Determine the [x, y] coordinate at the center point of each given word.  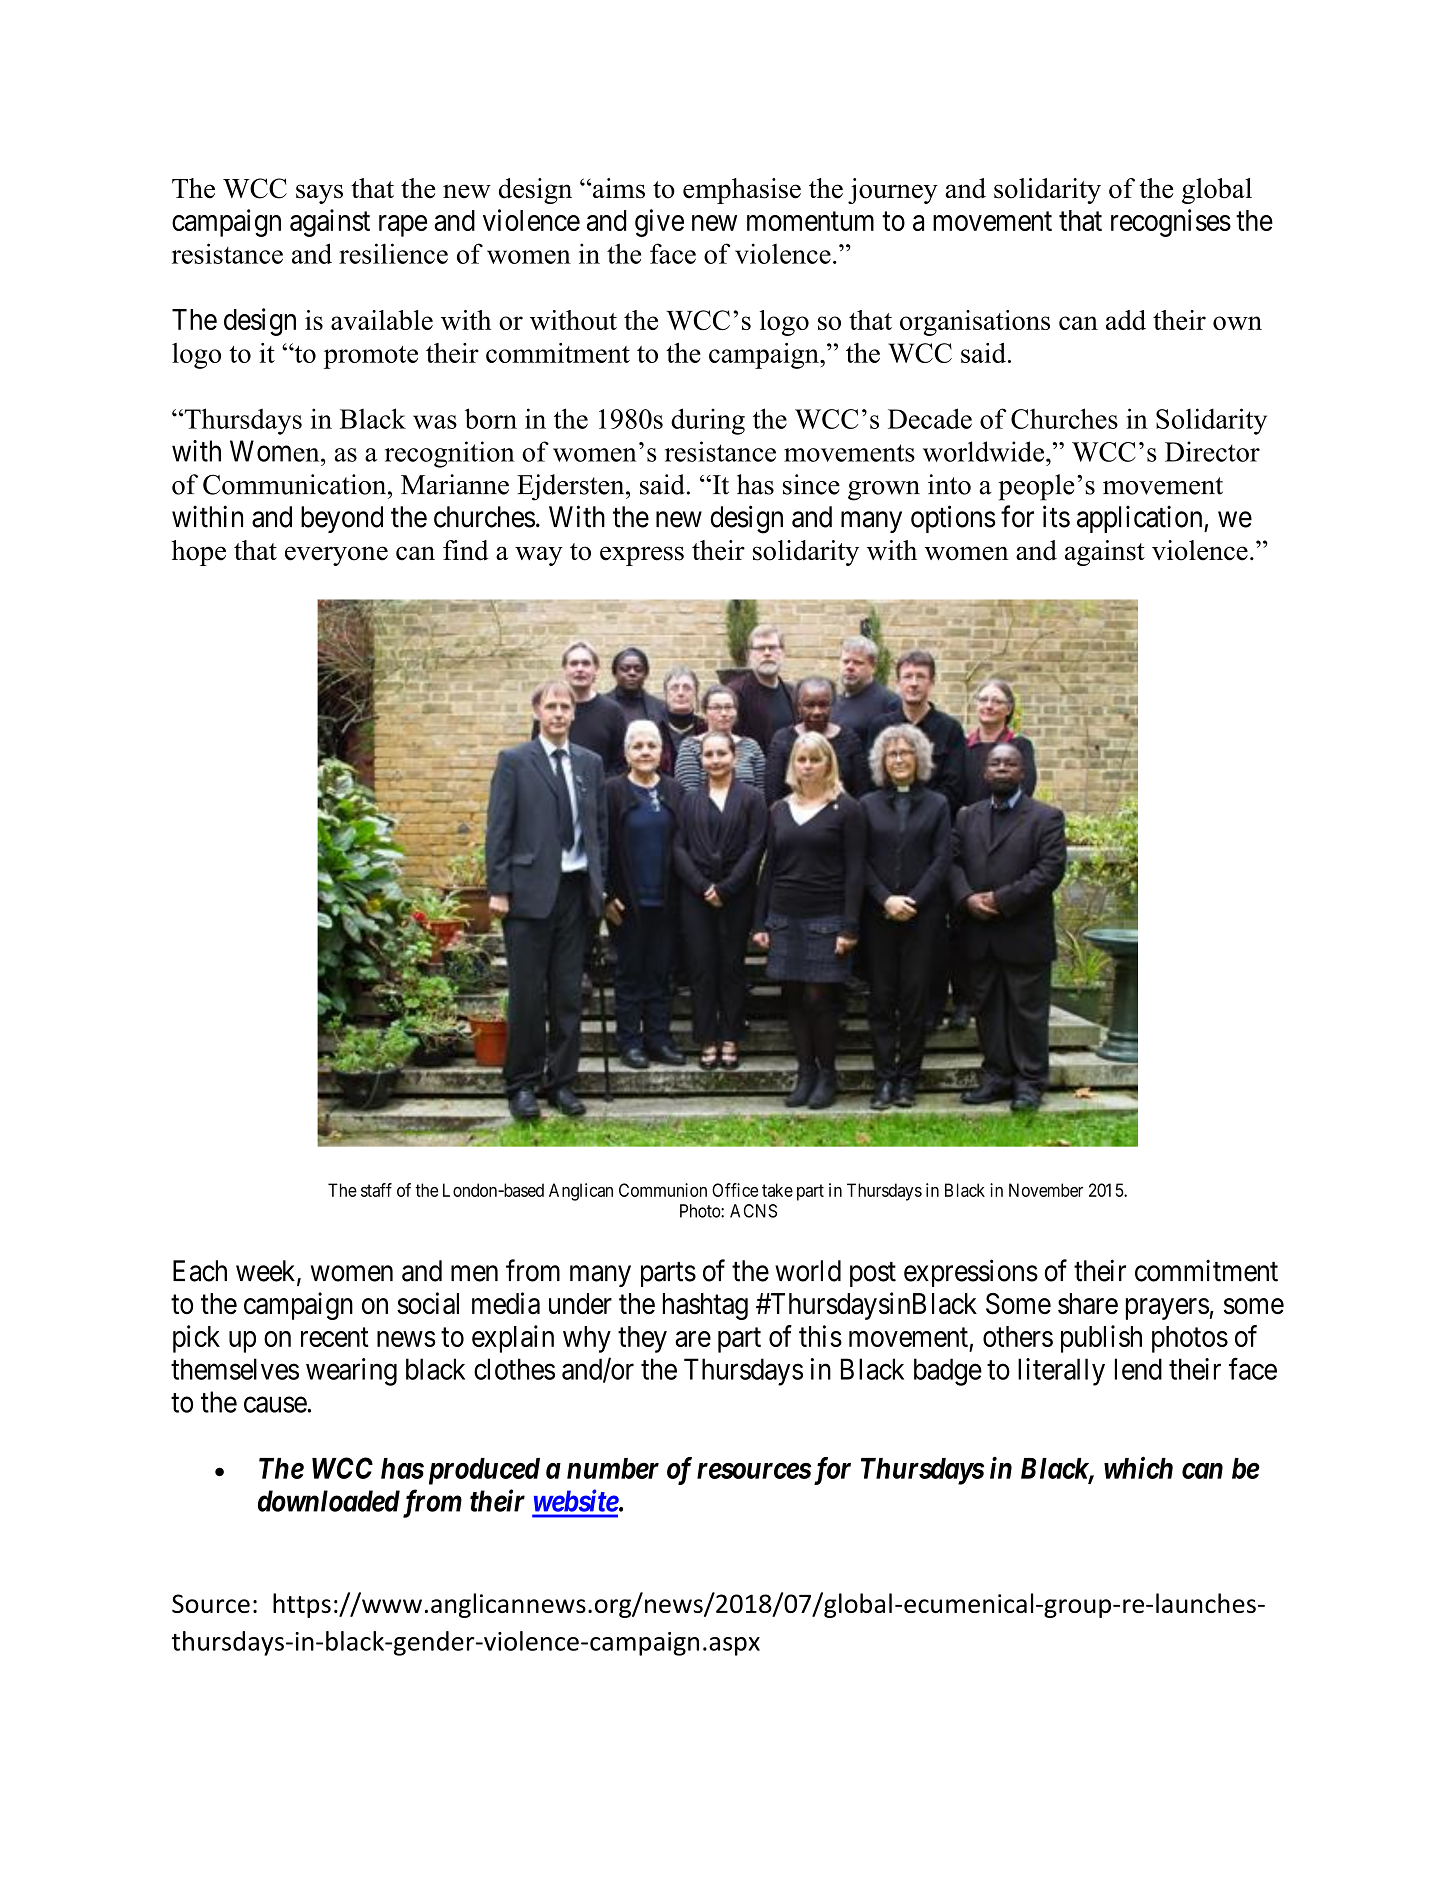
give [659, 223]
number [613, 1468]
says [319, 194]
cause [276, 1405]
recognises [1171, 223]
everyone [336, 556]
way [539, 556]
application [1141, 519]
